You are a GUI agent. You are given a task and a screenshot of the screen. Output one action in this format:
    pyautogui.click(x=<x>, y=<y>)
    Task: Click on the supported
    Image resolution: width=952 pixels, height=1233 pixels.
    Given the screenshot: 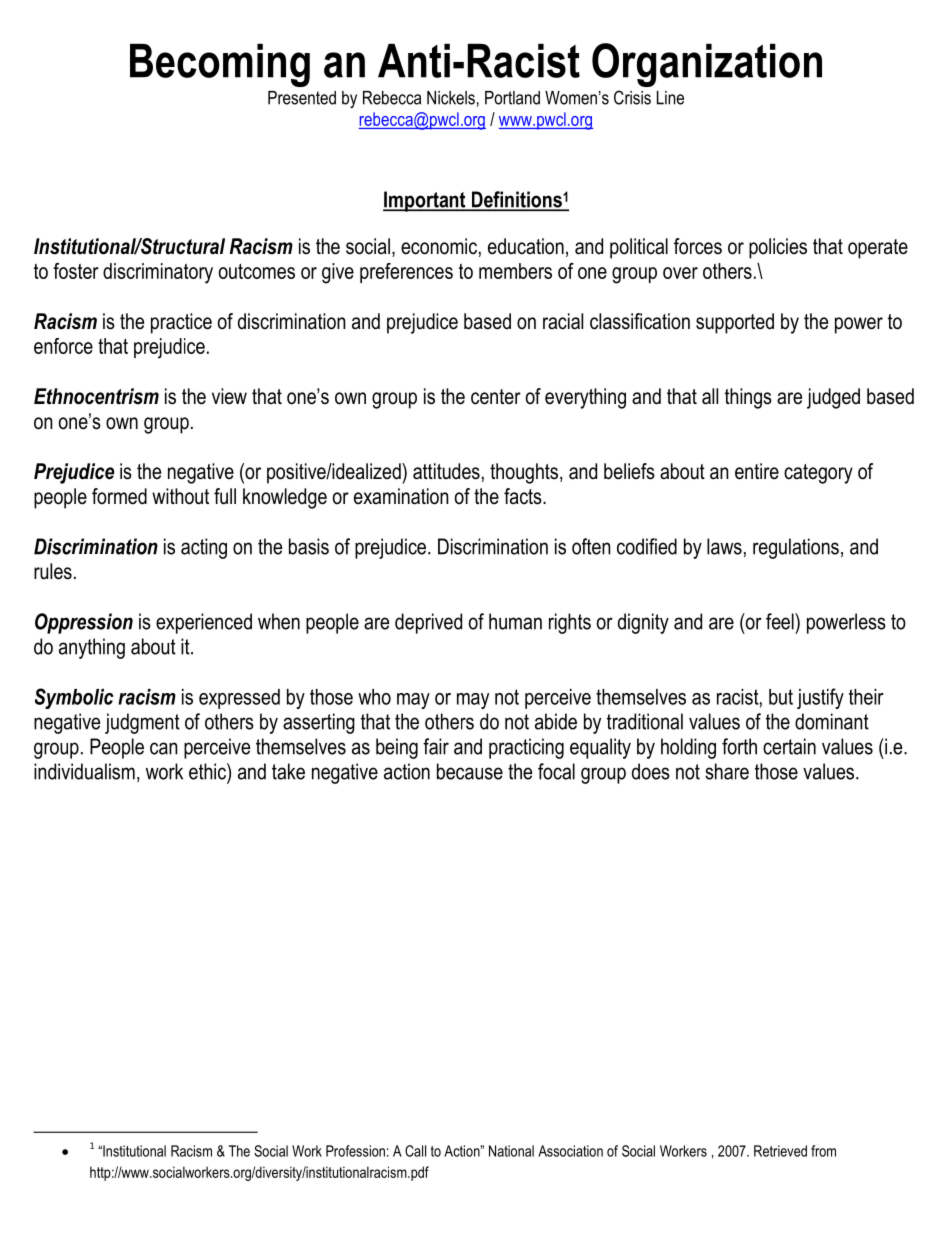 What is the action you would take?
    pyautogui.click(x=735, y=323)
